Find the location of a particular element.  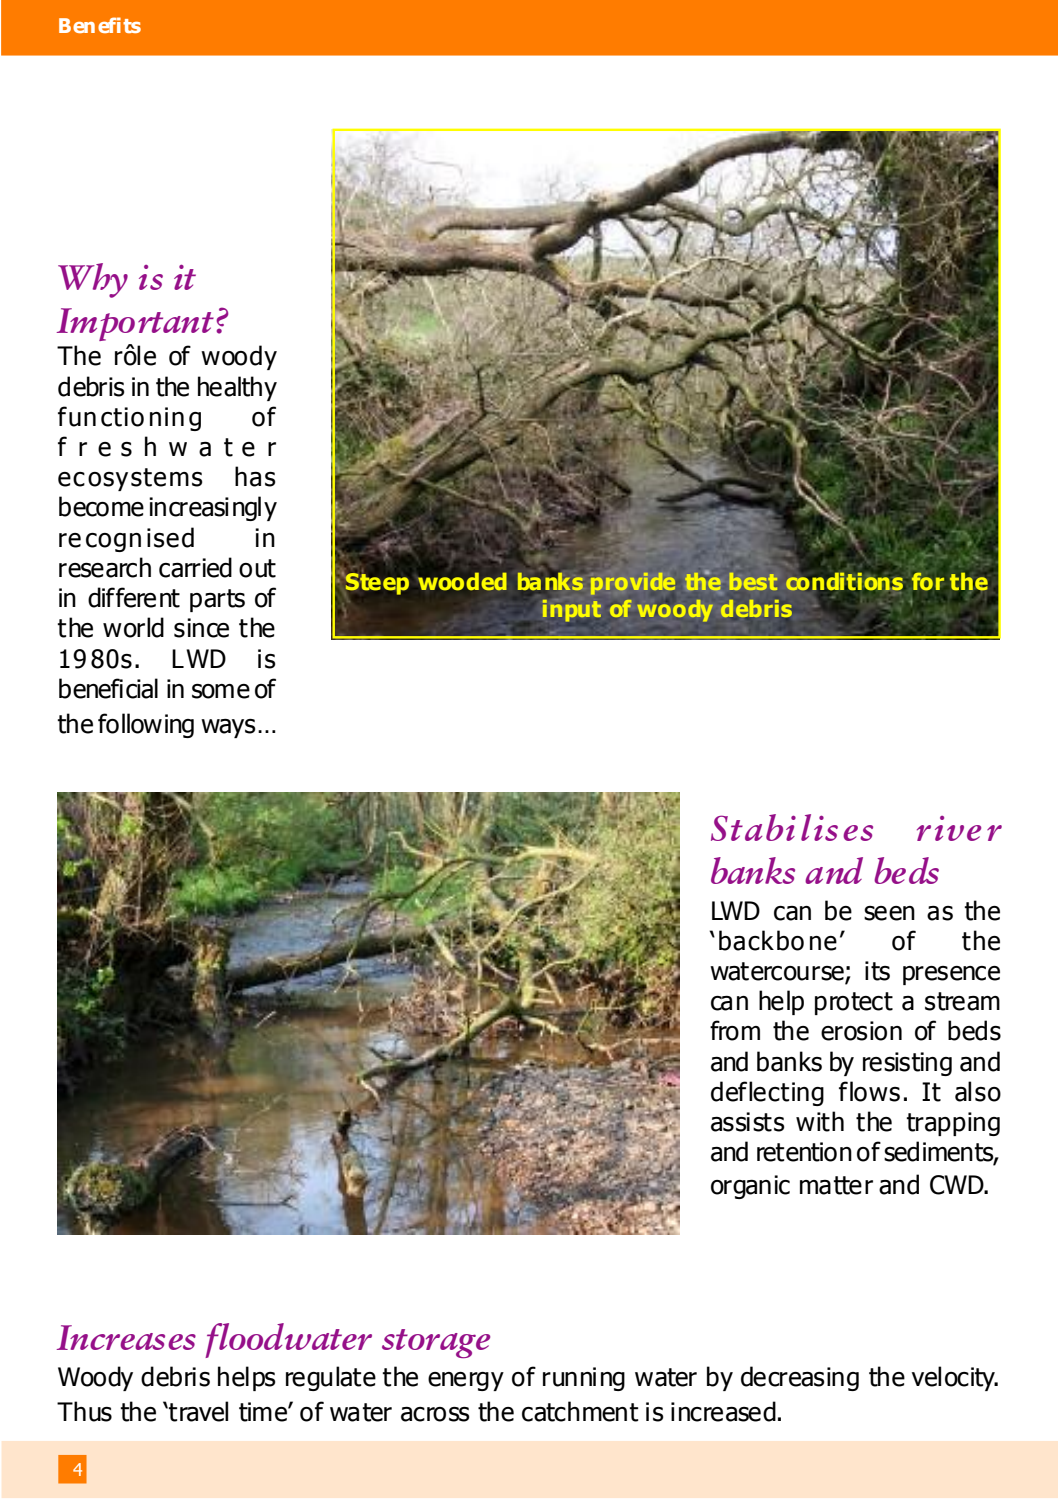

healthy is located at coordinates (237, 388).
